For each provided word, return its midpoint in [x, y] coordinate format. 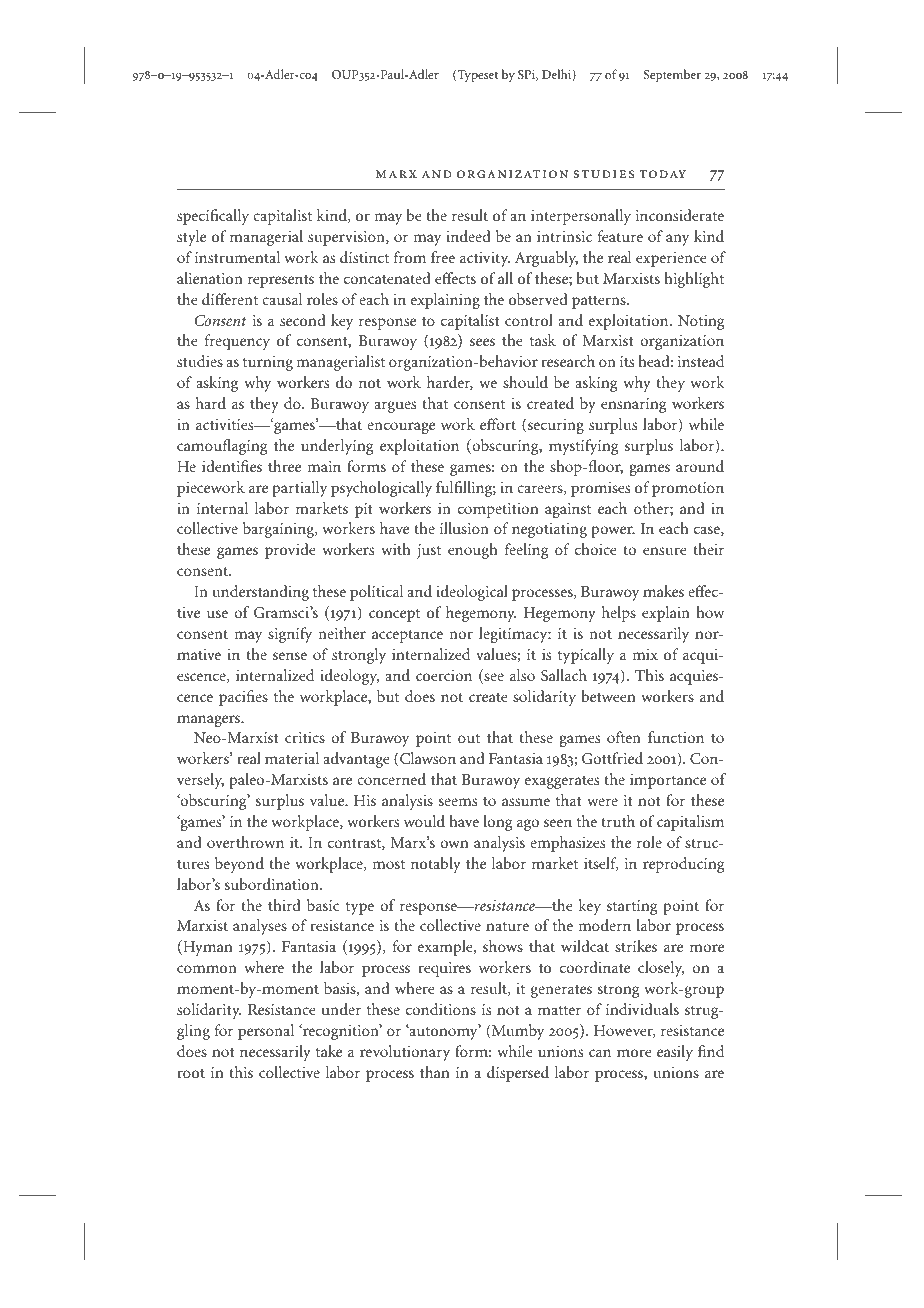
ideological [472, 593]
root [191, 1073]
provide [290, 551]
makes [663, 591]
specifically [213, 217]
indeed [468, 236]
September [672, 75]
